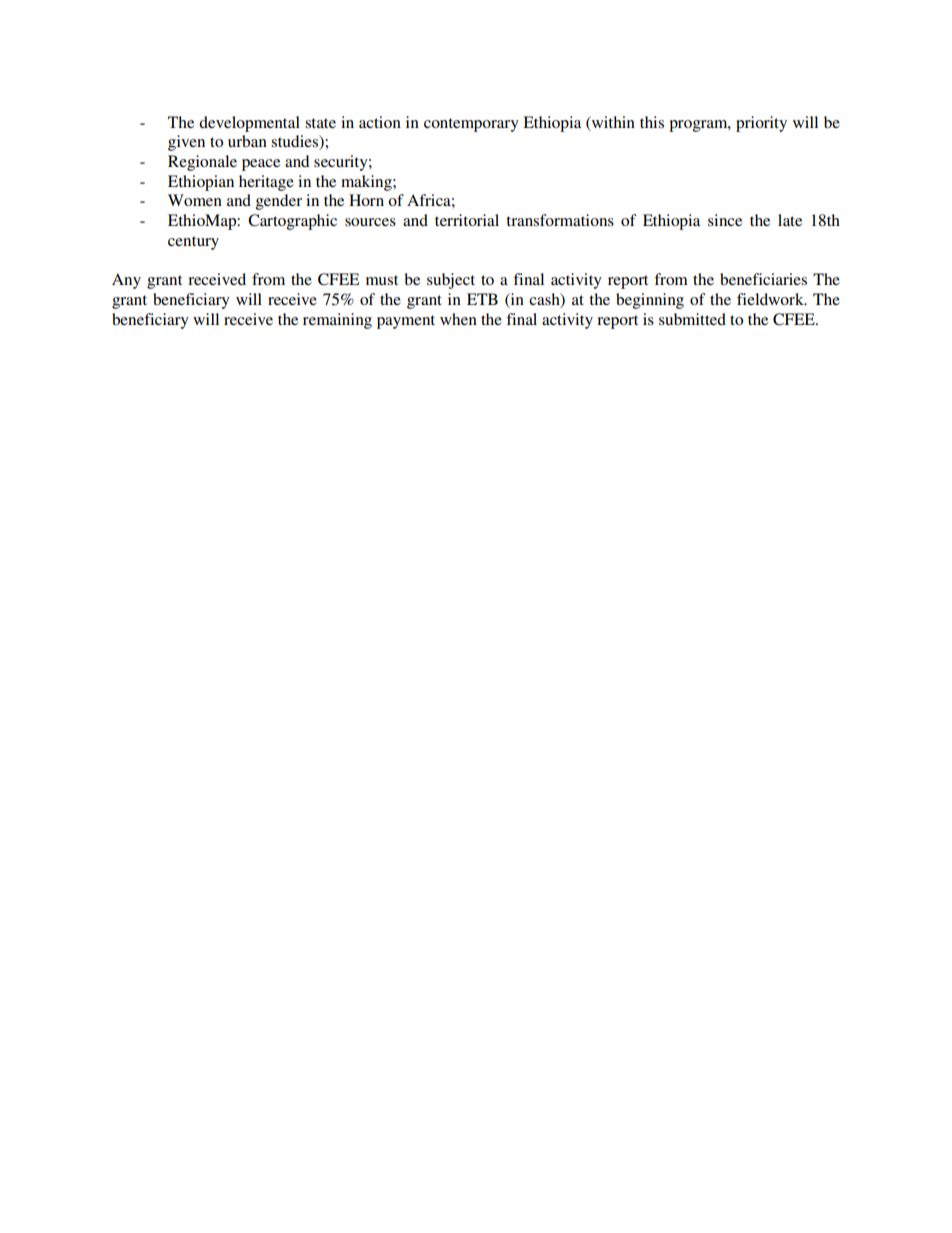 The image size is (952, 1233). I want to click on contemporary, so click(471, 125).
